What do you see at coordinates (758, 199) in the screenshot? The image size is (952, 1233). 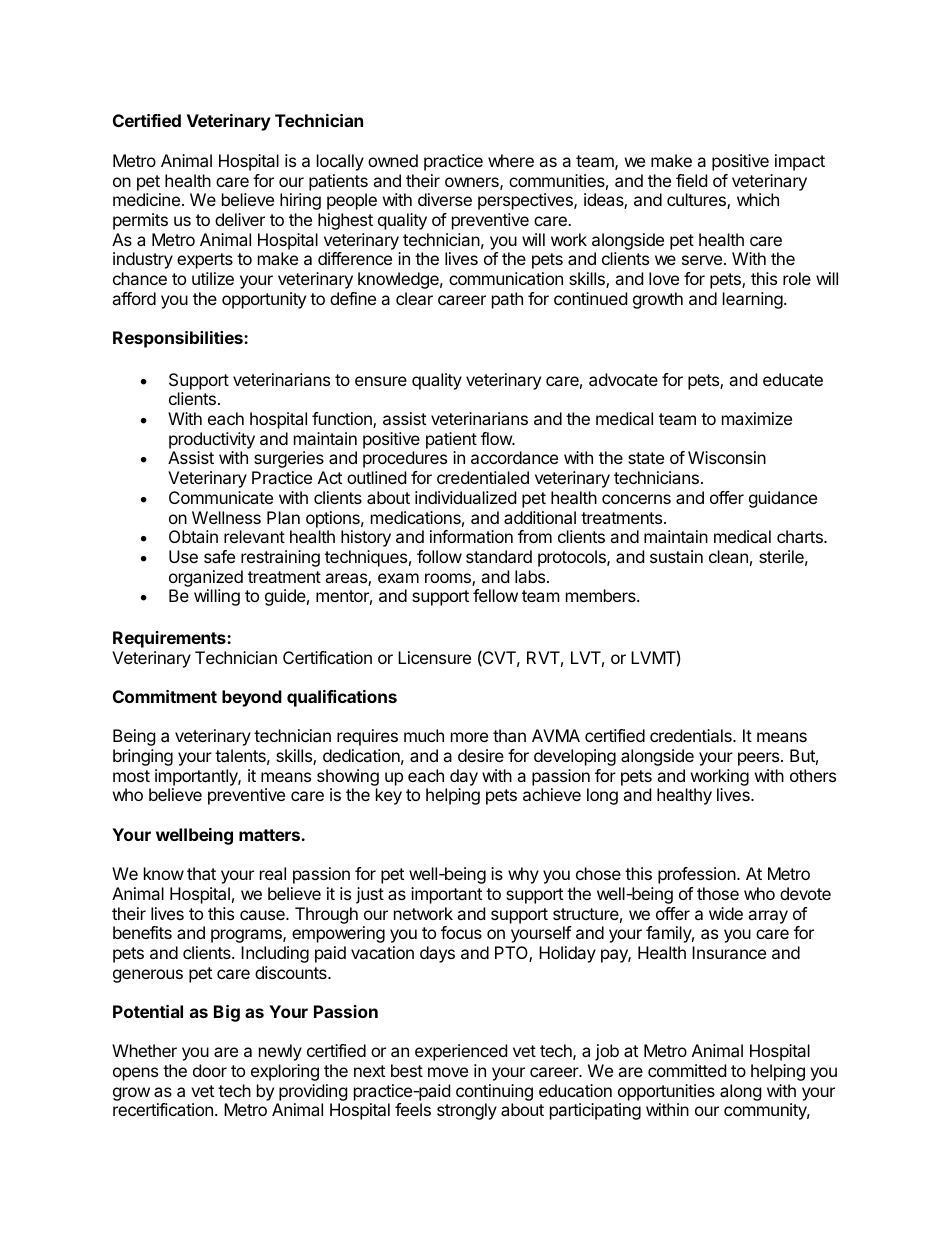 I see `which` at bounding box center [758, 199].
